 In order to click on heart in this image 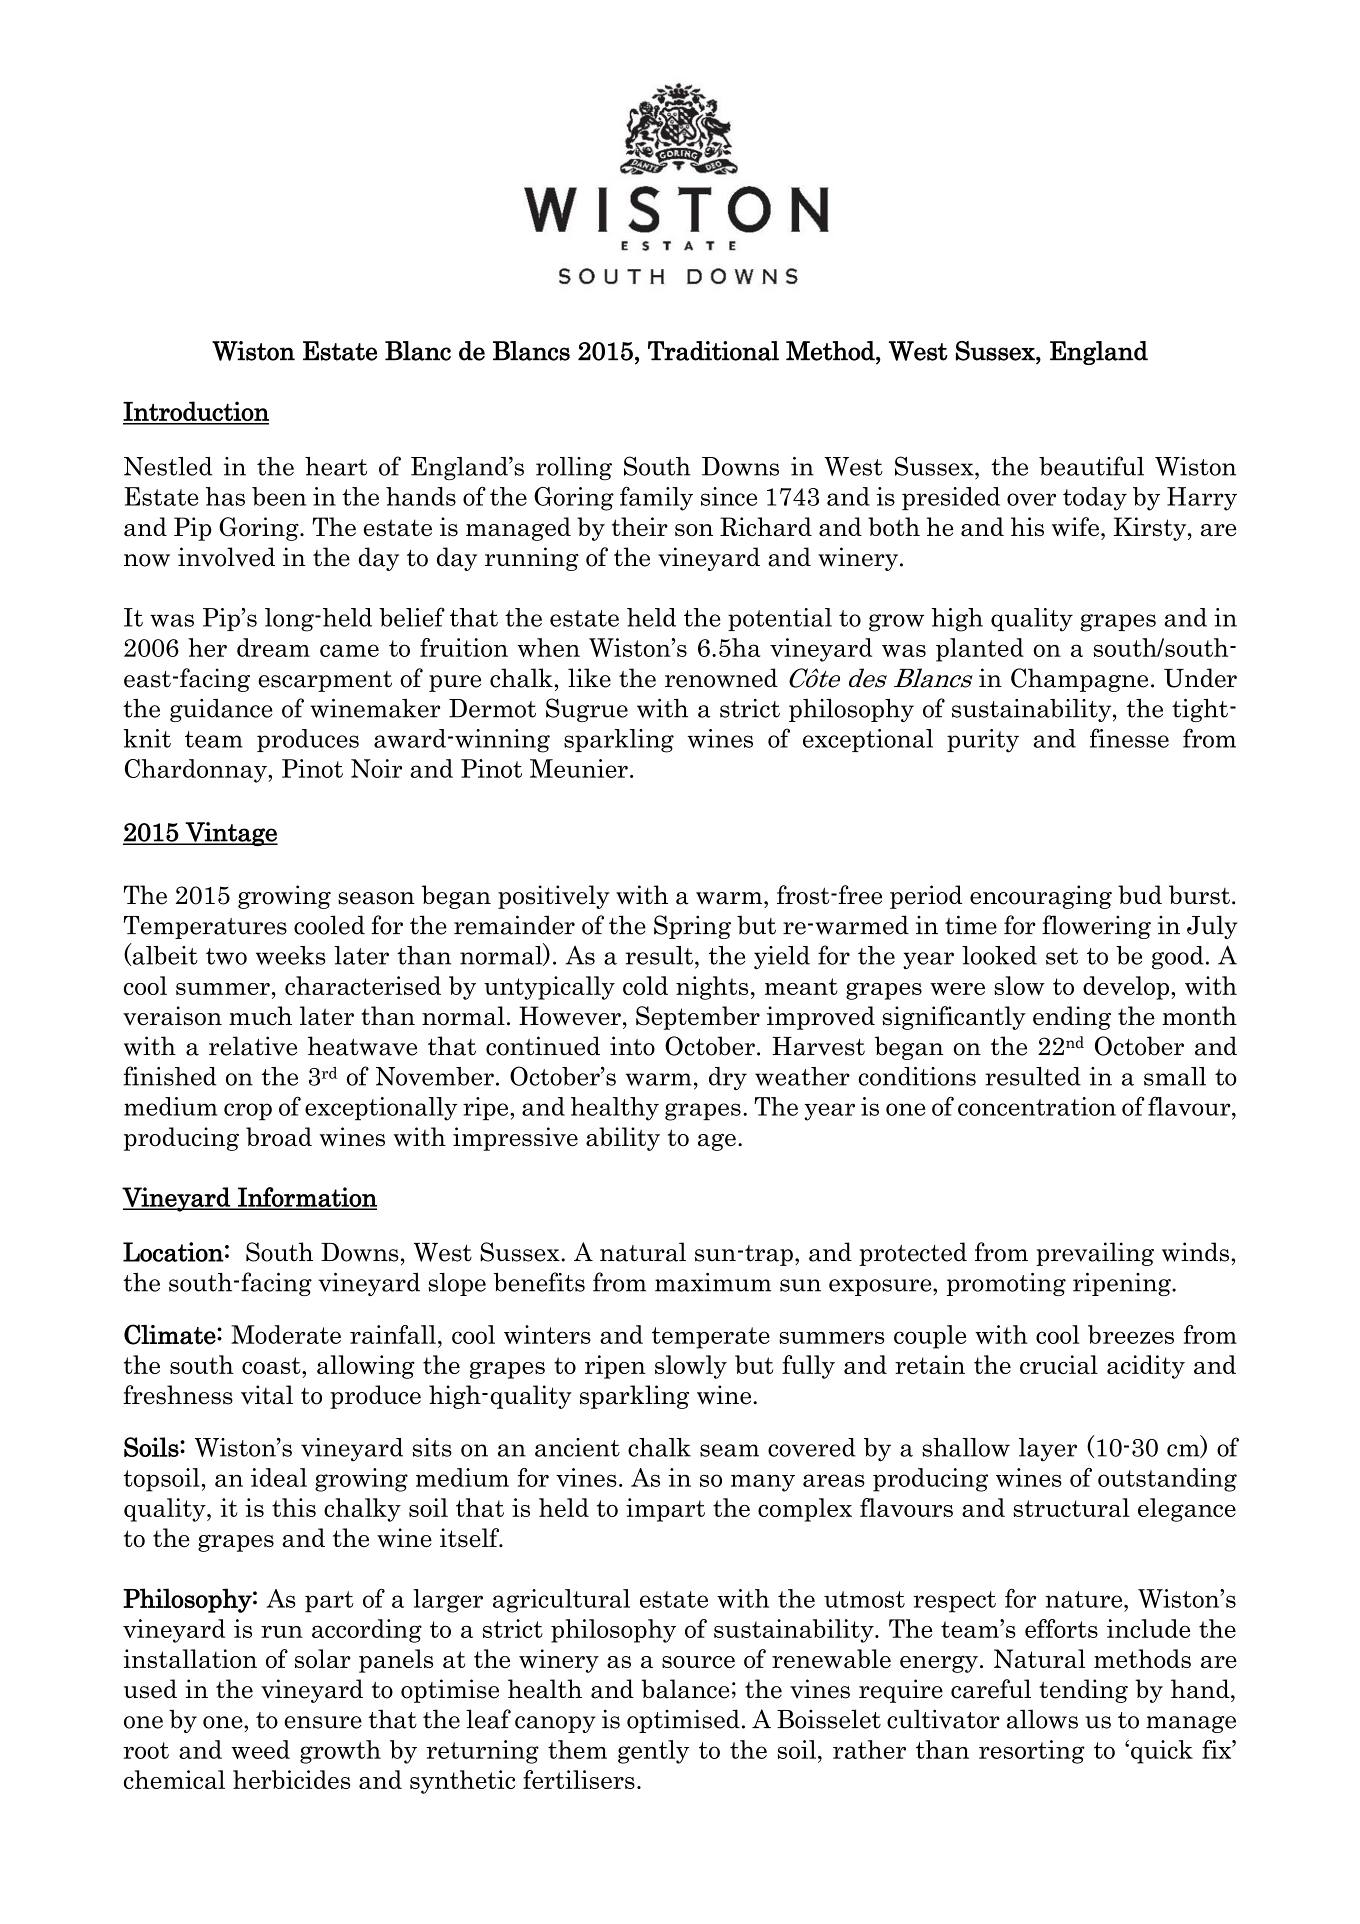, I will do `click(336, 466)`.
